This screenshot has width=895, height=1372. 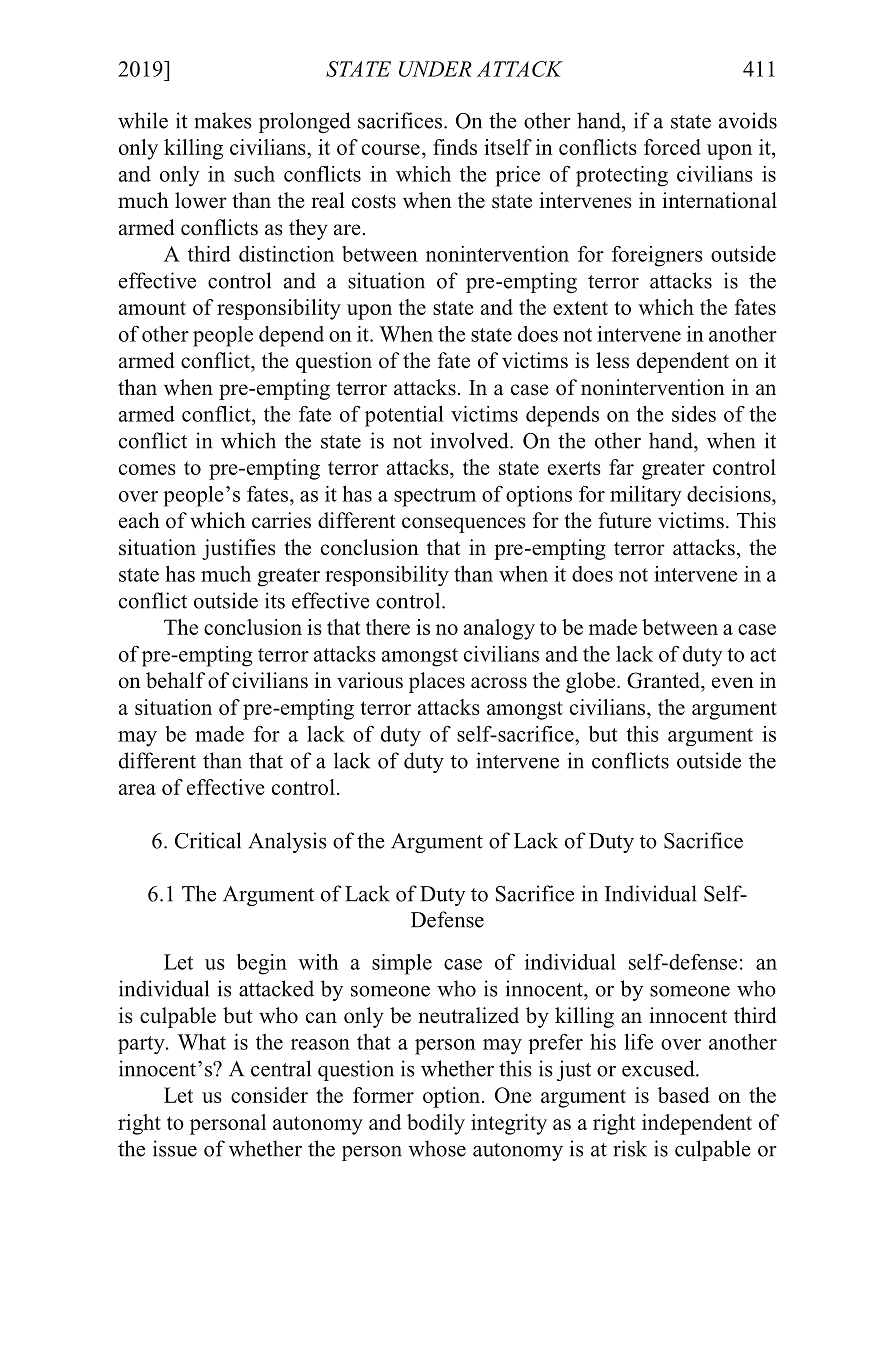 I want to click on even, so click(x=733, y=683).
